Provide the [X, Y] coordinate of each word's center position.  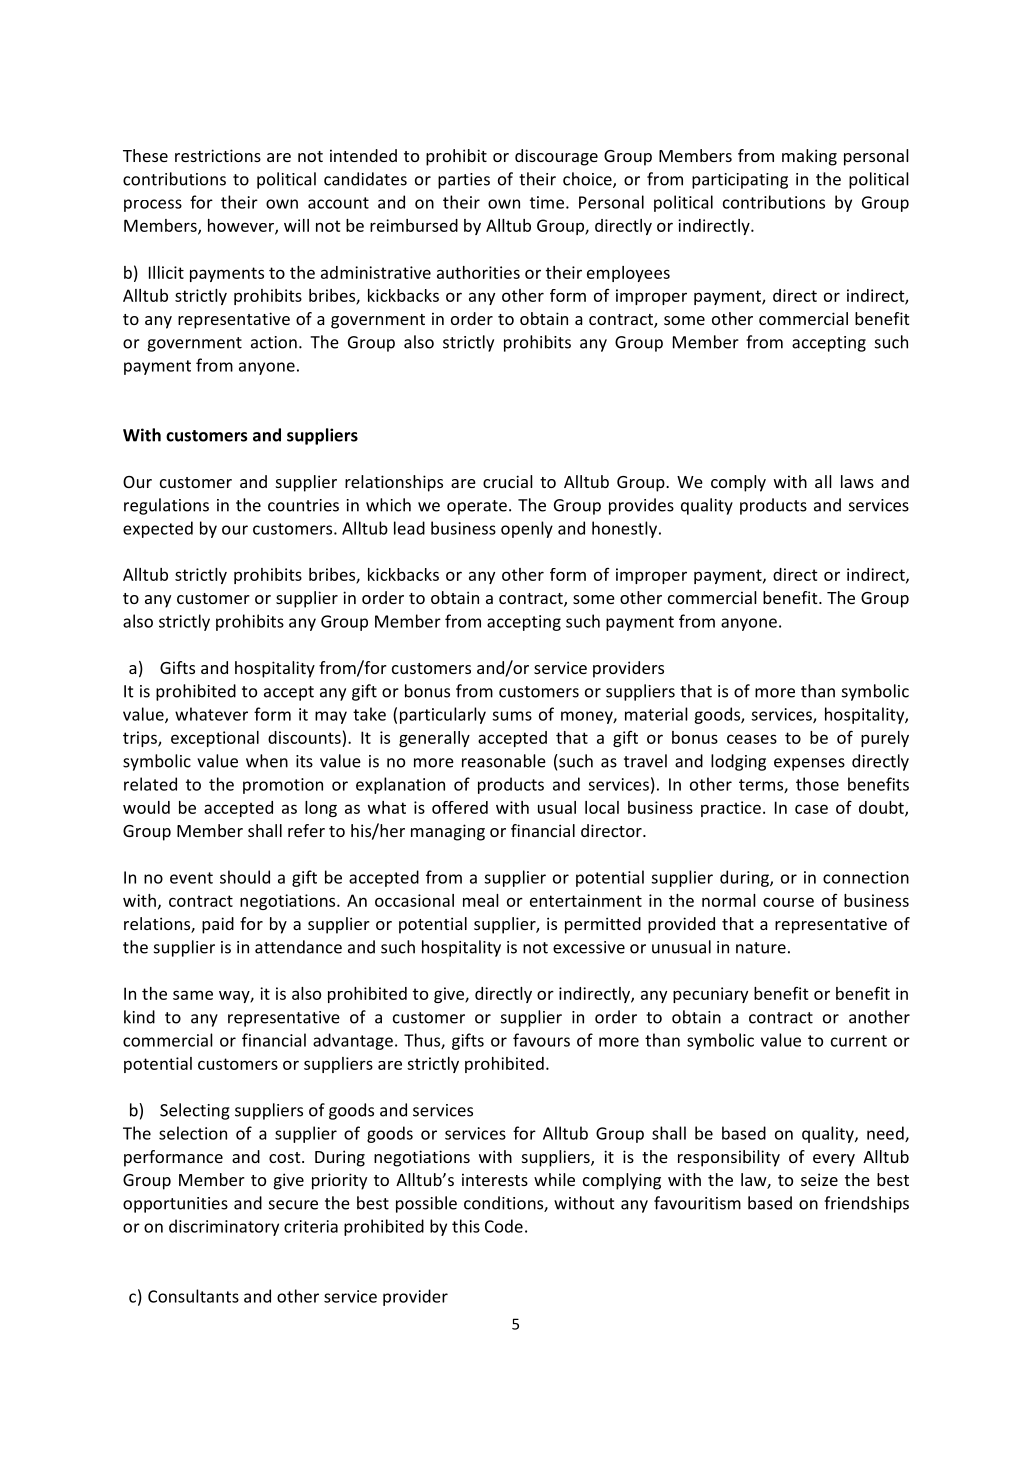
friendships [866, 1204]
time [547, 202]
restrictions [218, 155]
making [809, 157]
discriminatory [224, 1227]
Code [504, 1226]
